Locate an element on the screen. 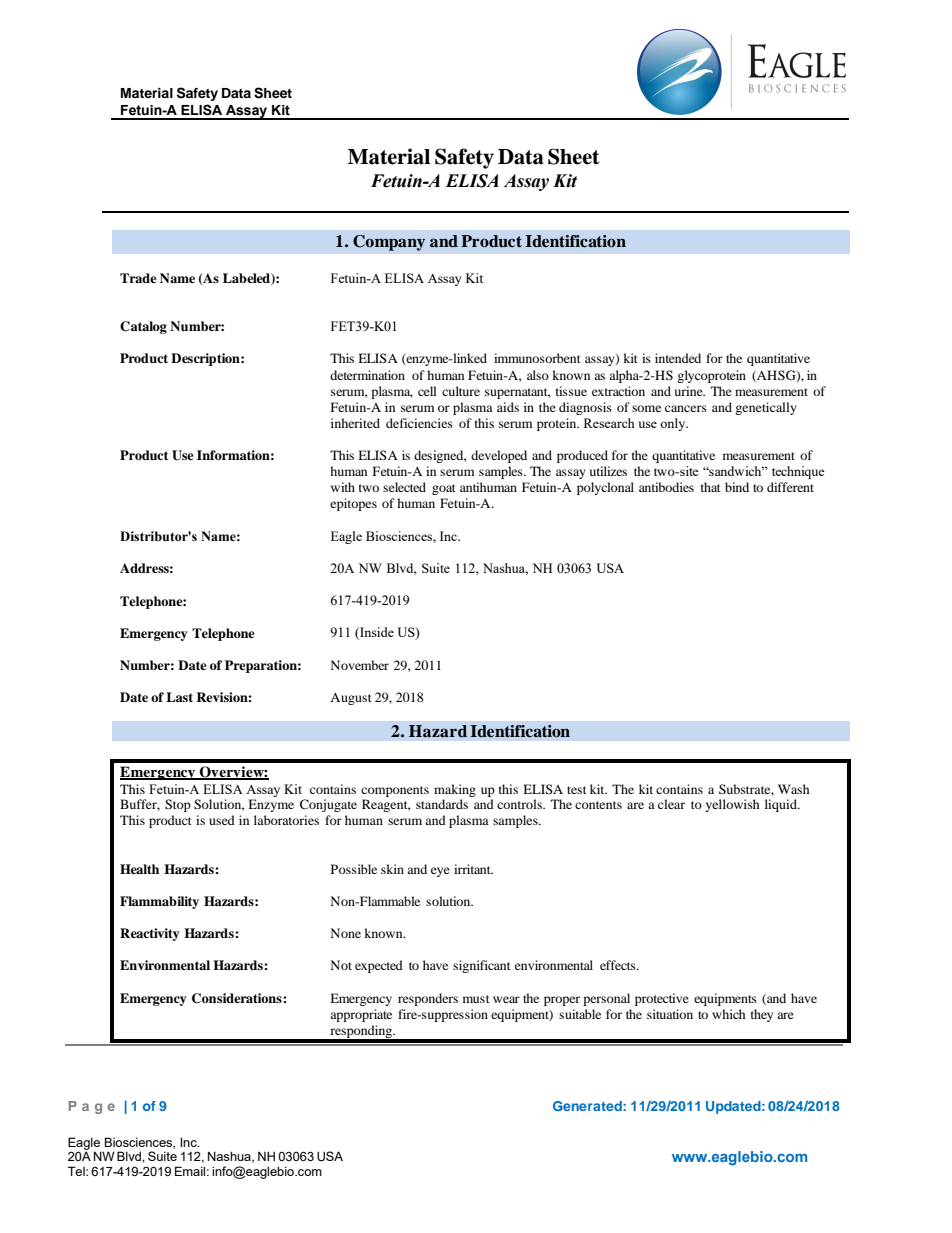 This screenshot has height=1233, width=952. that is located at coordinates (711, 487).
